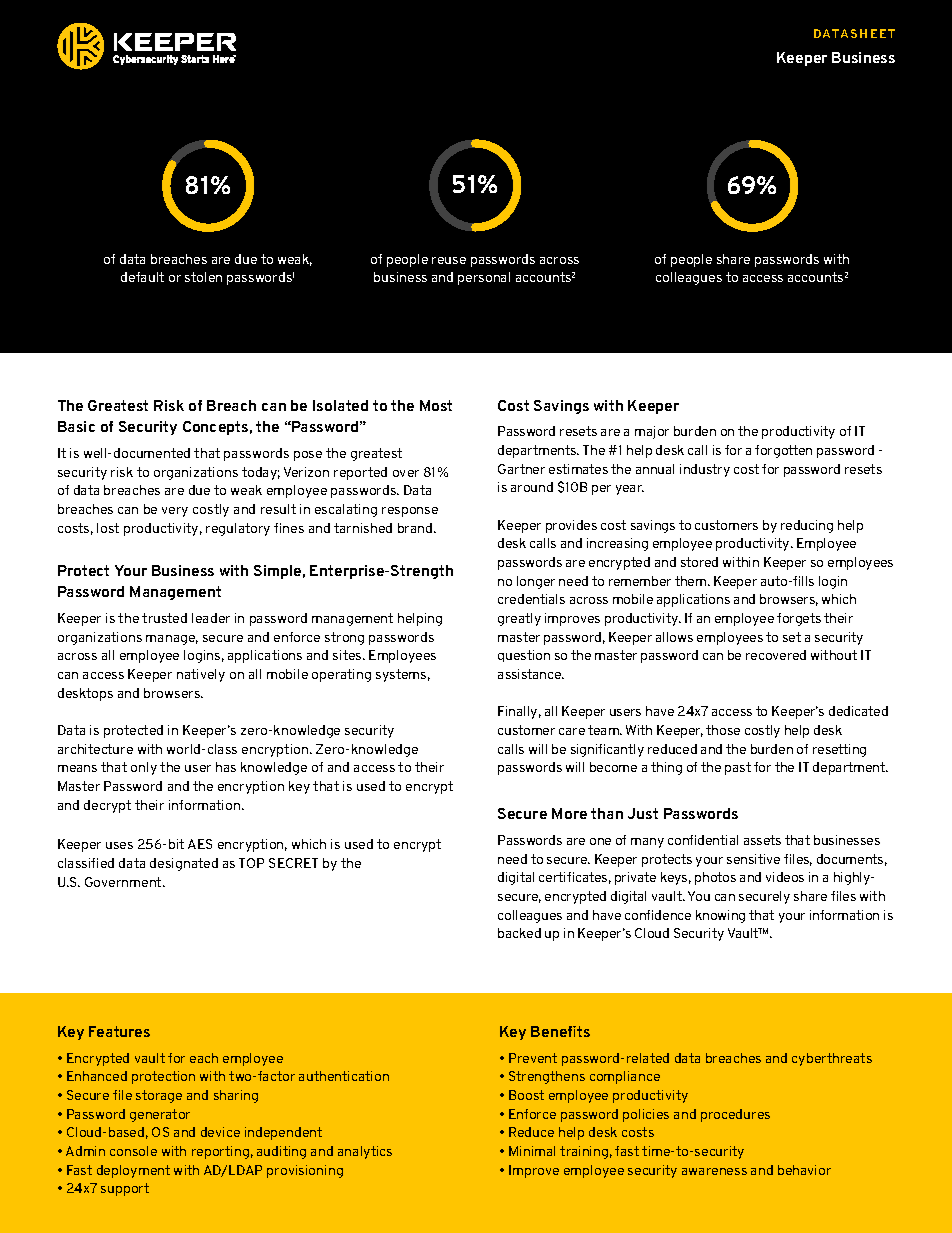 The height and width of the screenshot is (1233, 952). I want to click on personal, so click(484, 278).
